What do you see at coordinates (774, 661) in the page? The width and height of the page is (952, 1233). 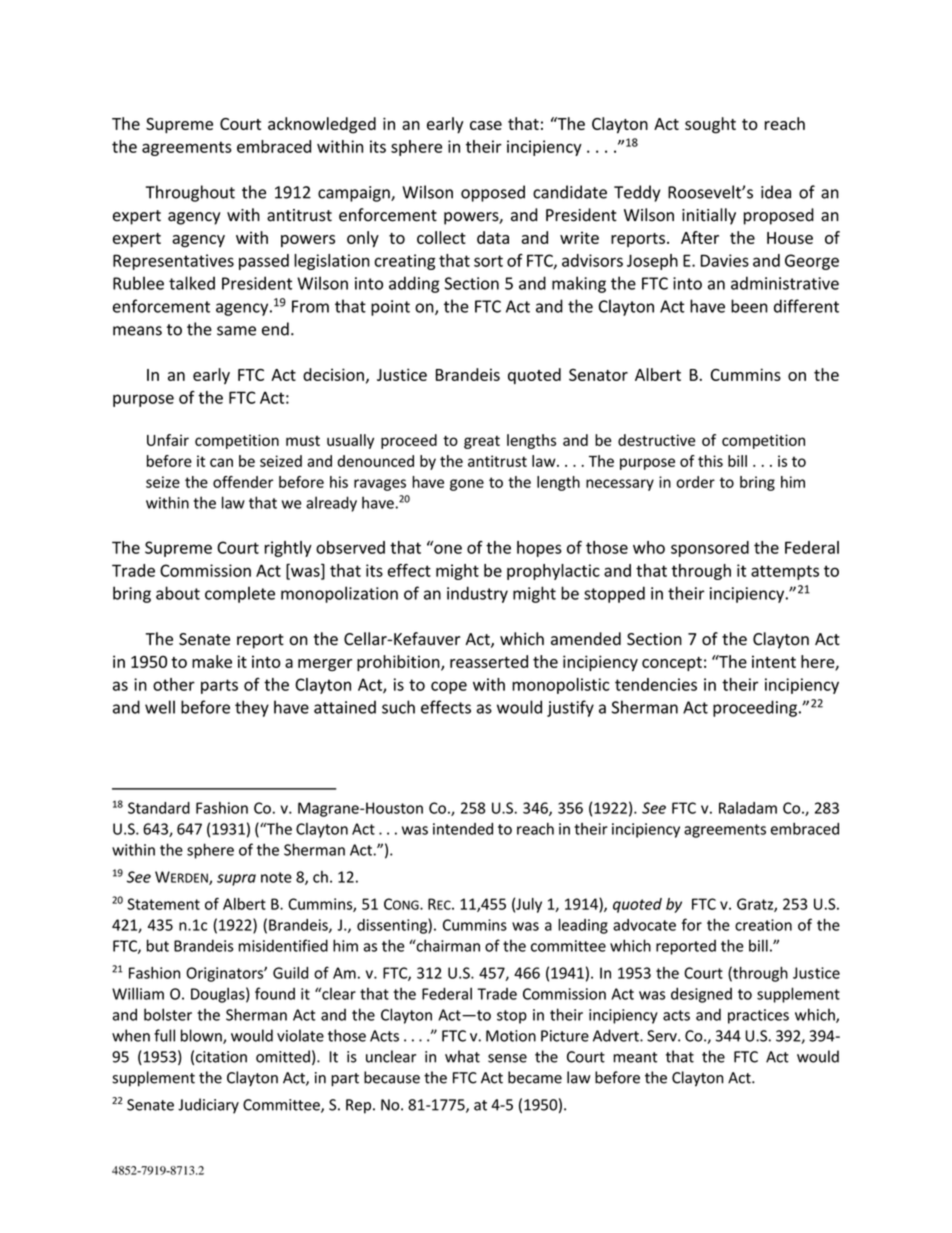 I see `intent` at bounding box center [774, 661].
